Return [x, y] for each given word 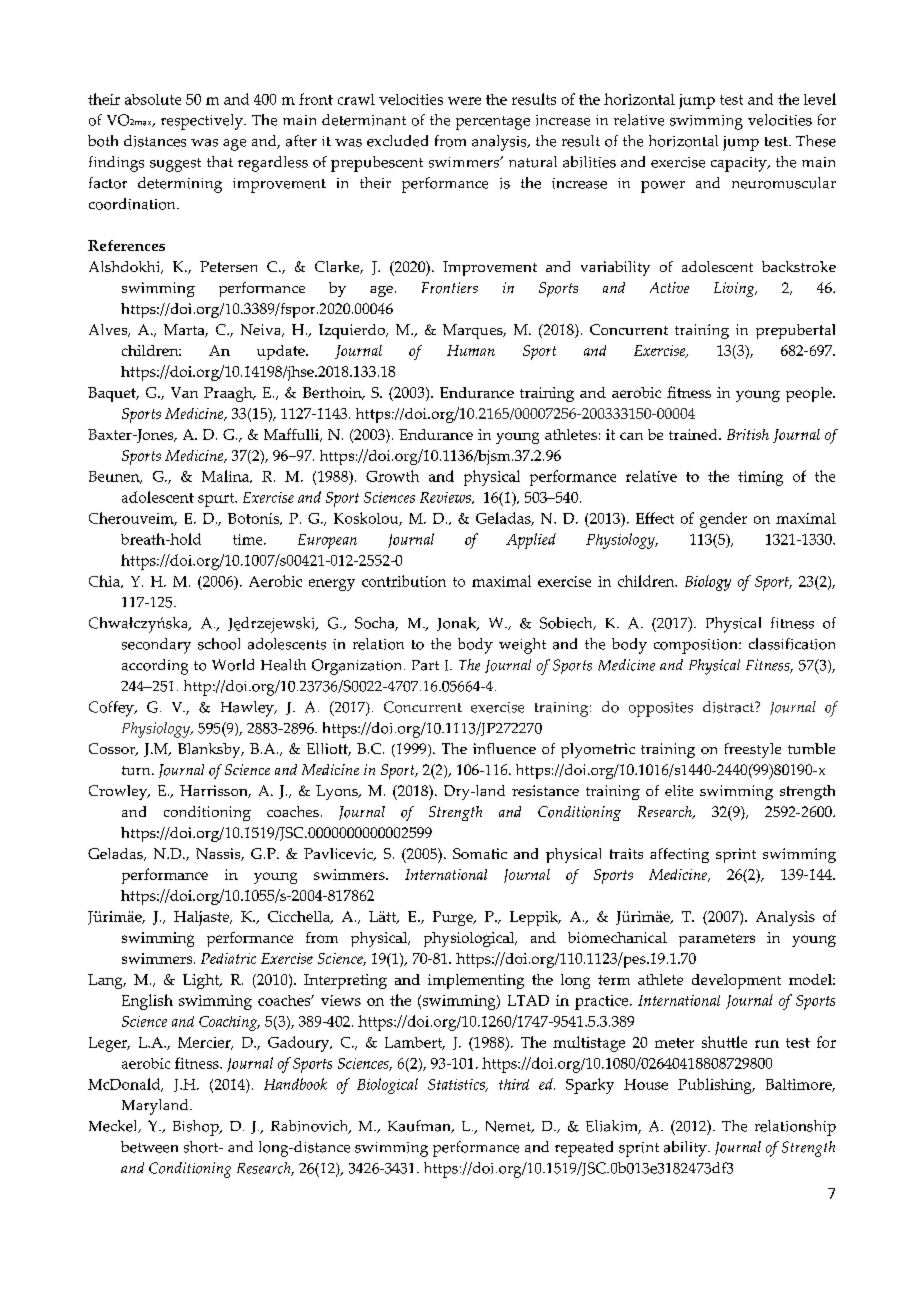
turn [137, 770]
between [149, 1147]
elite [679, 790]
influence [504, 748]
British [748, 434]
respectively [203, 122]
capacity [740, 164]
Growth [392, 476]
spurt [217, 500]
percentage [493, 123]
